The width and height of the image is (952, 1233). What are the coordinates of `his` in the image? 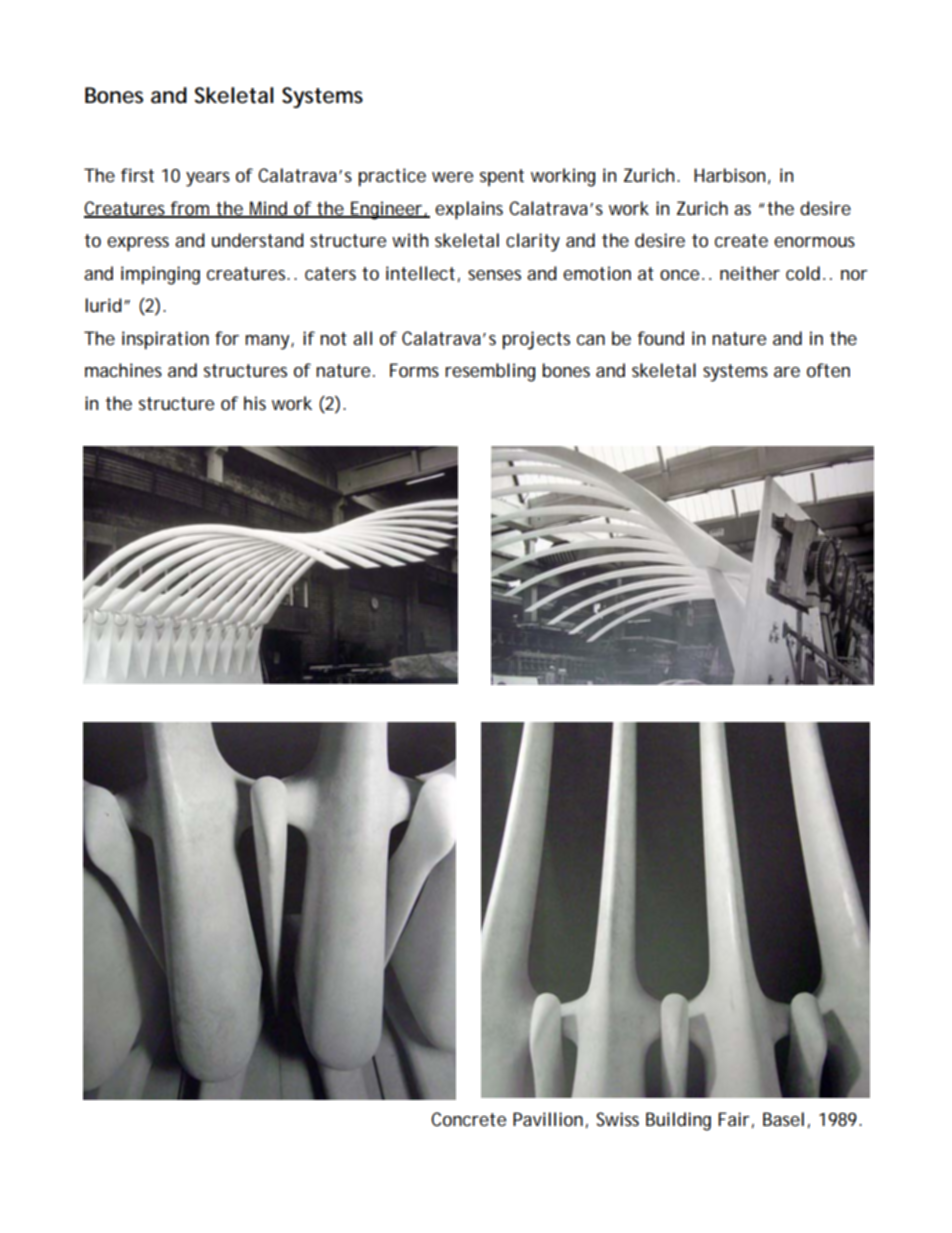 It's located at (255, 403).
